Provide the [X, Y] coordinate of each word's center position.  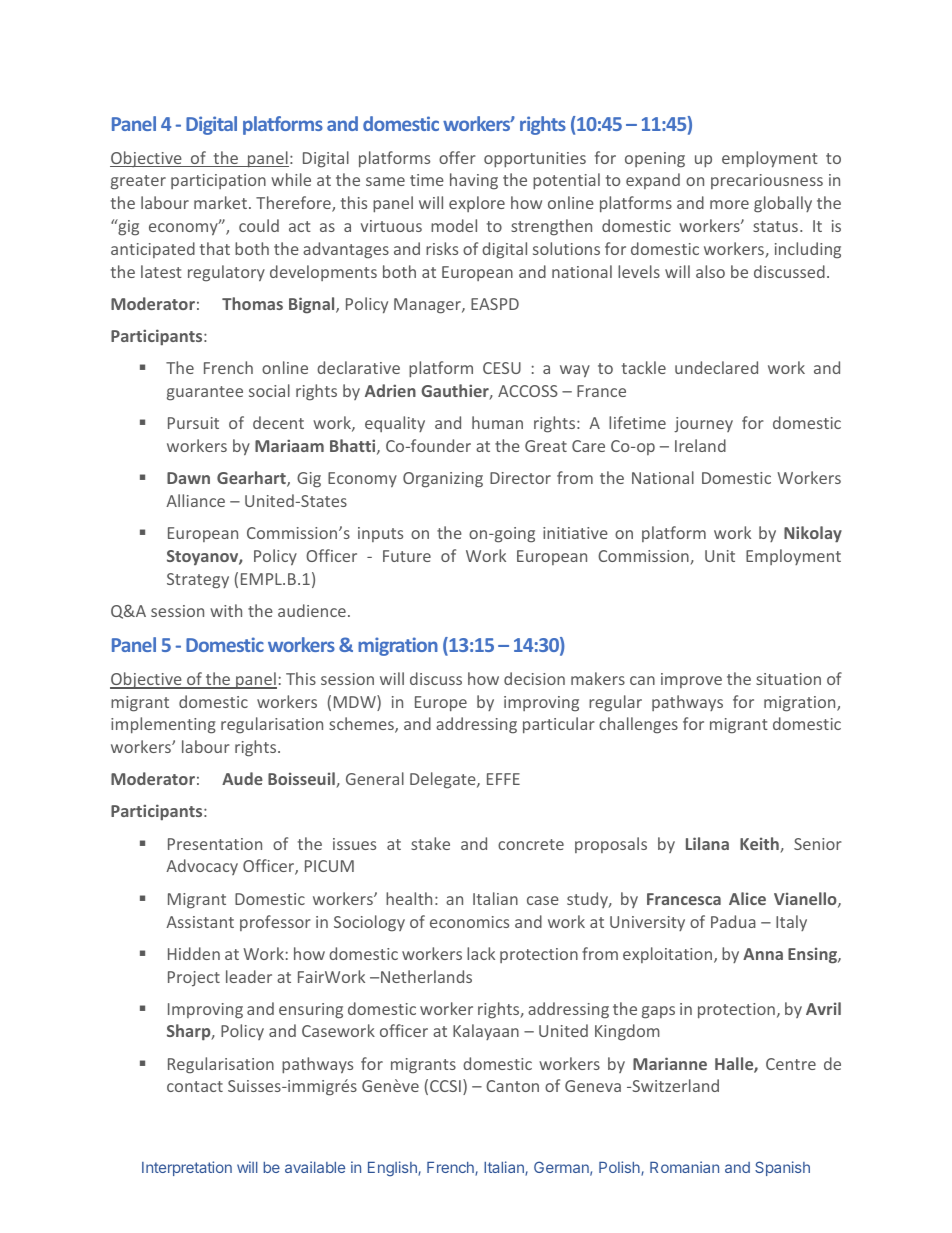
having [474, 181]
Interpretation [187, 1168]
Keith [760, 845]
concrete [531, 844]
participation [218, 181]
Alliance [195, 500]
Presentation [215, 844]
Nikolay [813, 534]
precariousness [767, 181]
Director [520, 478]
